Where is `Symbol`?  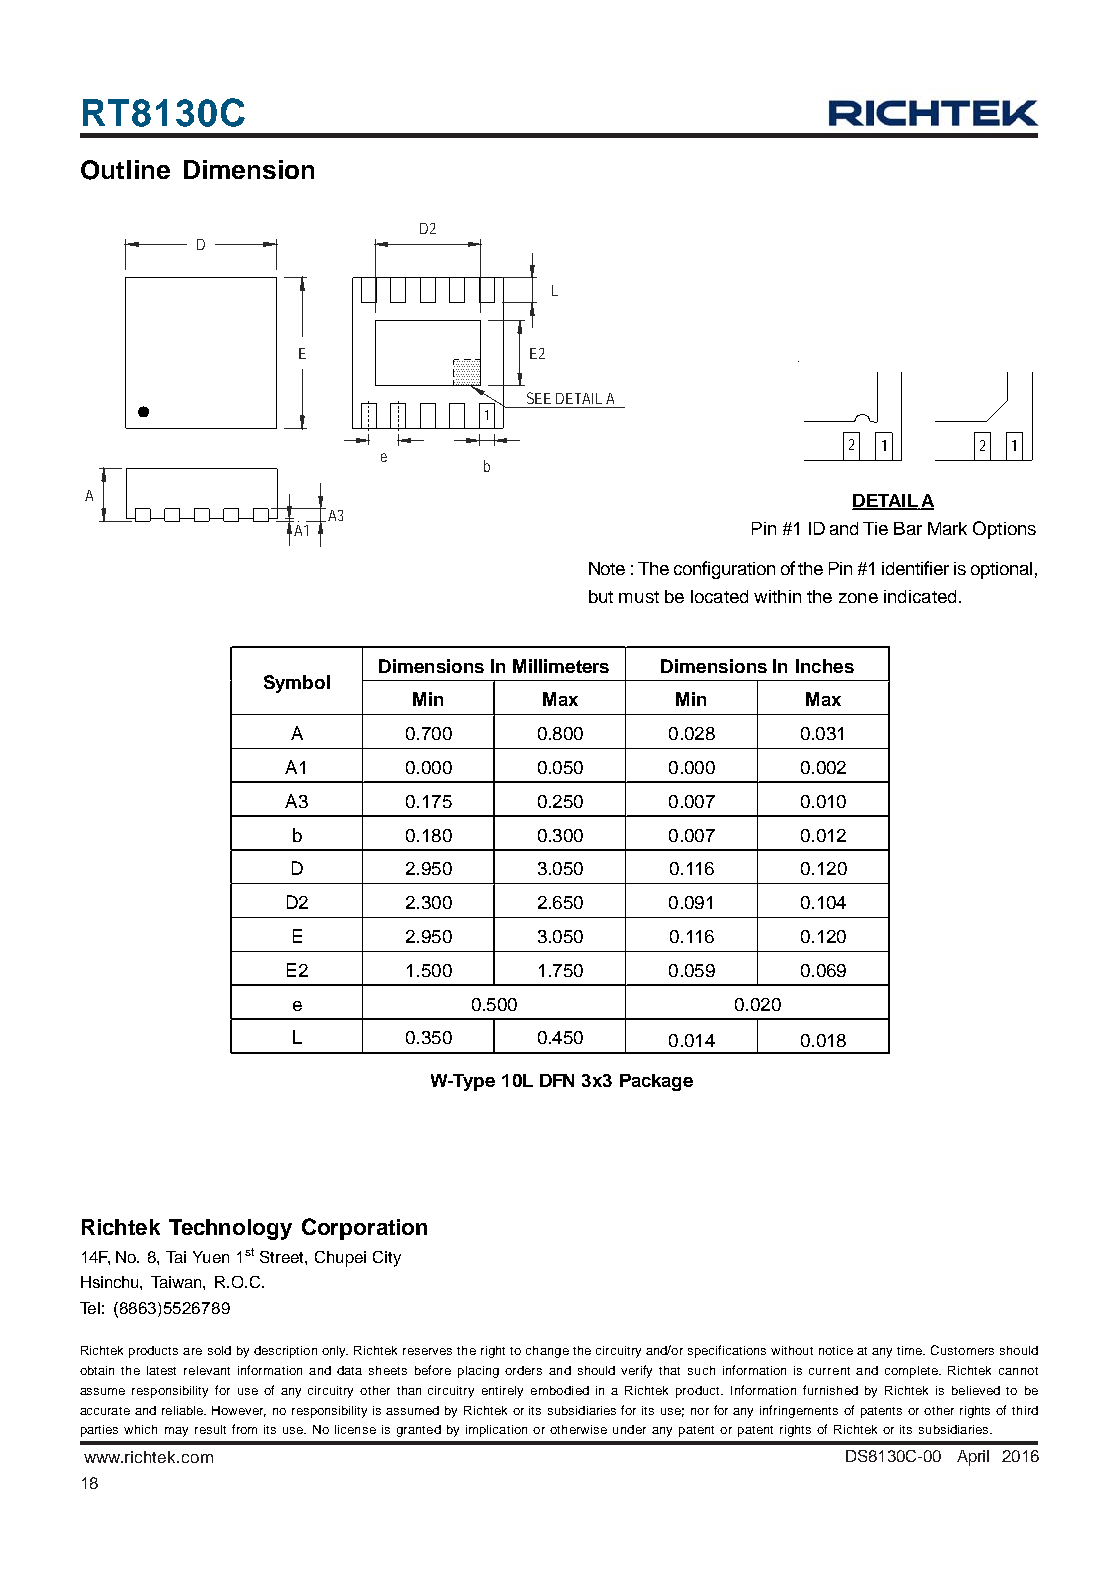 Symbol is located at coordinates (297, 684).
